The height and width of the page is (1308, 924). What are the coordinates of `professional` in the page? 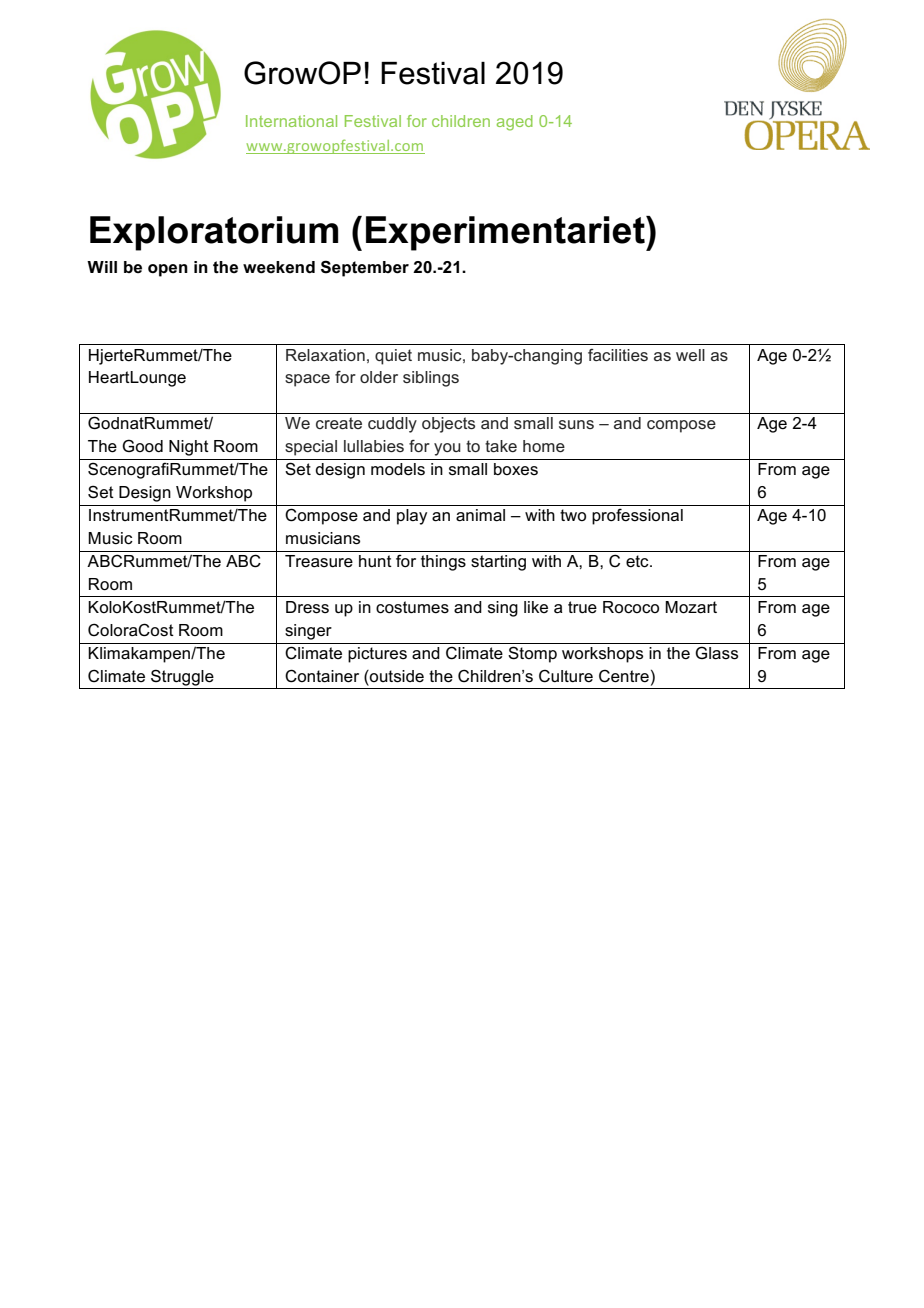 It's located at (637, 516).
